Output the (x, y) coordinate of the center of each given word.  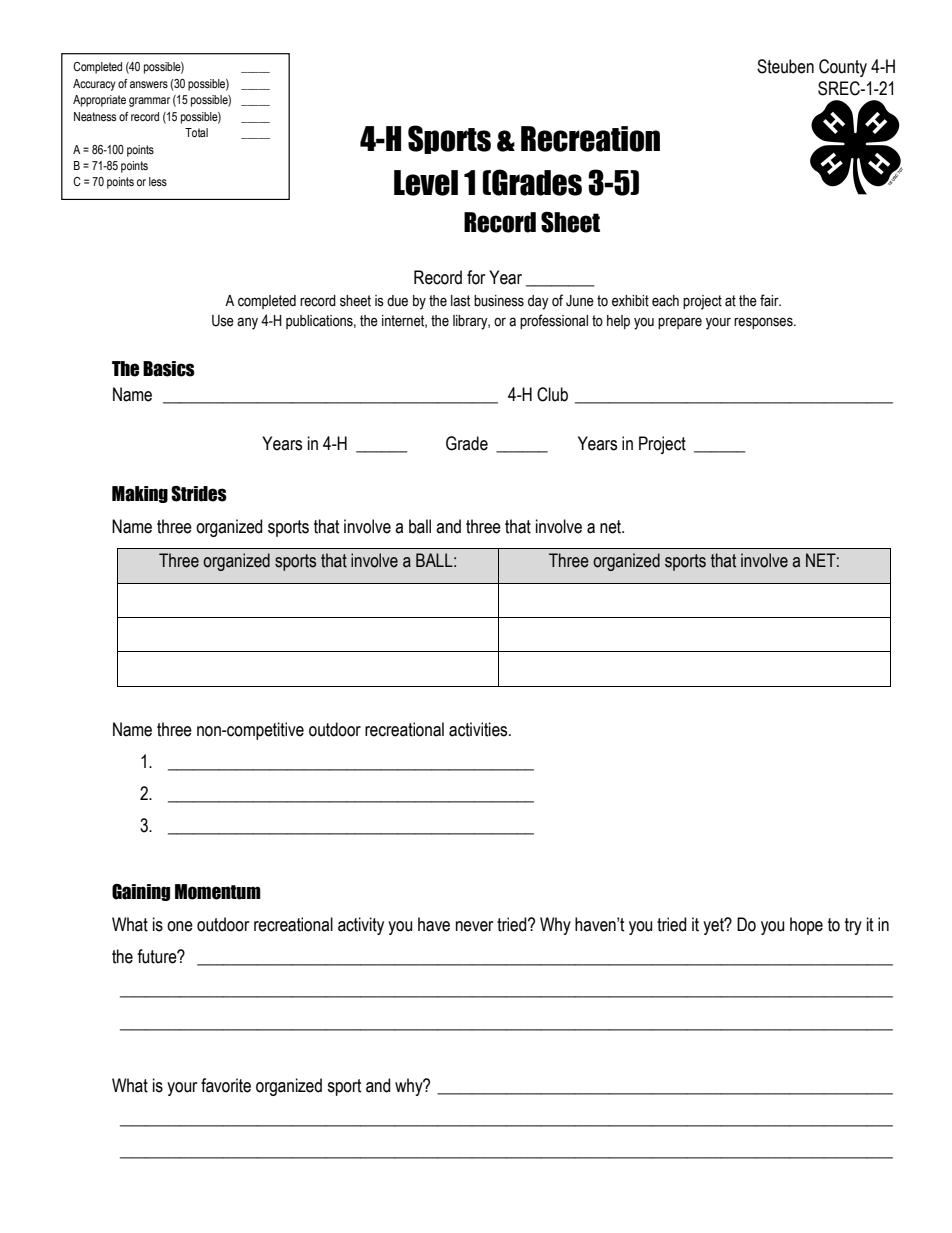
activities (479, 729)
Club (552, 394)
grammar (149, 102)
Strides (199, 494)
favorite (226, 1085)
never (474, 926)
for (476, 277)
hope (806, 926)
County (843, 68)
